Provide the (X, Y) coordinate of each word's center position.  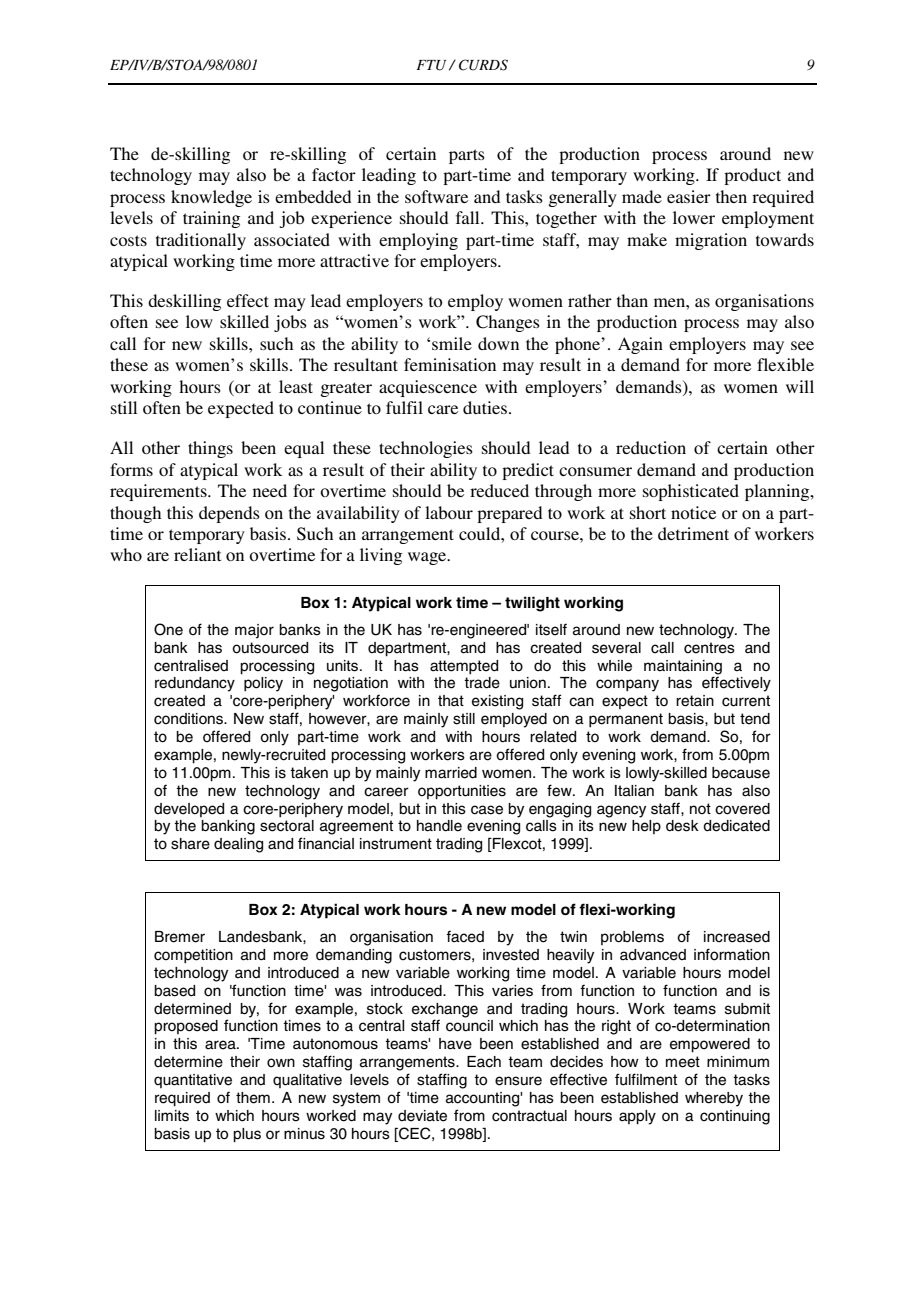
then (731, 196)
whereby (714, 1099)
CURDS (483, 65)
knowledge (211, 198)
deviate (422, 1116)
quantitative (193, 1081)
